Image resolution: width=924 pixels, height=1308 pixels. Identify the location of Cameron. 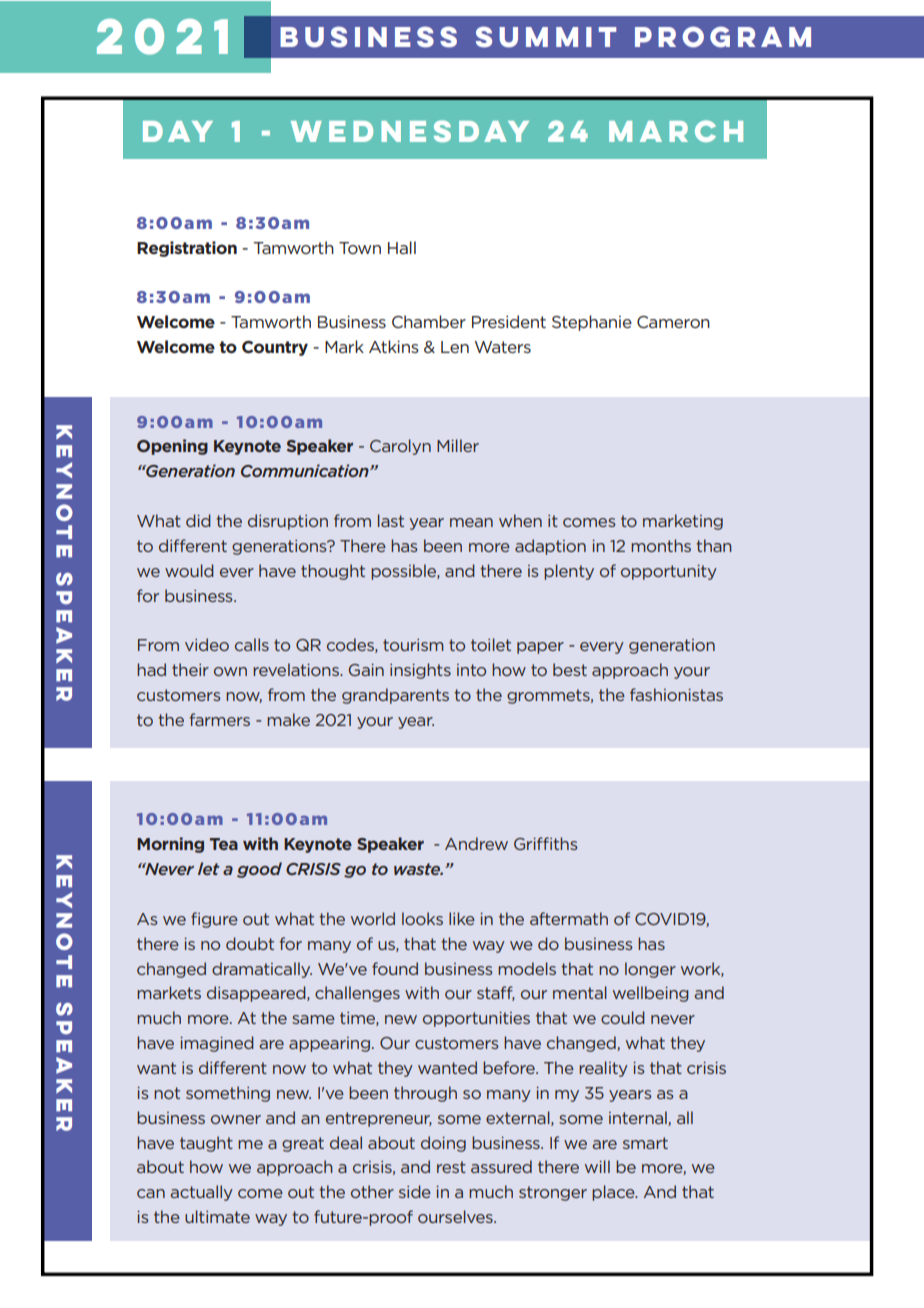
(673, 322).
